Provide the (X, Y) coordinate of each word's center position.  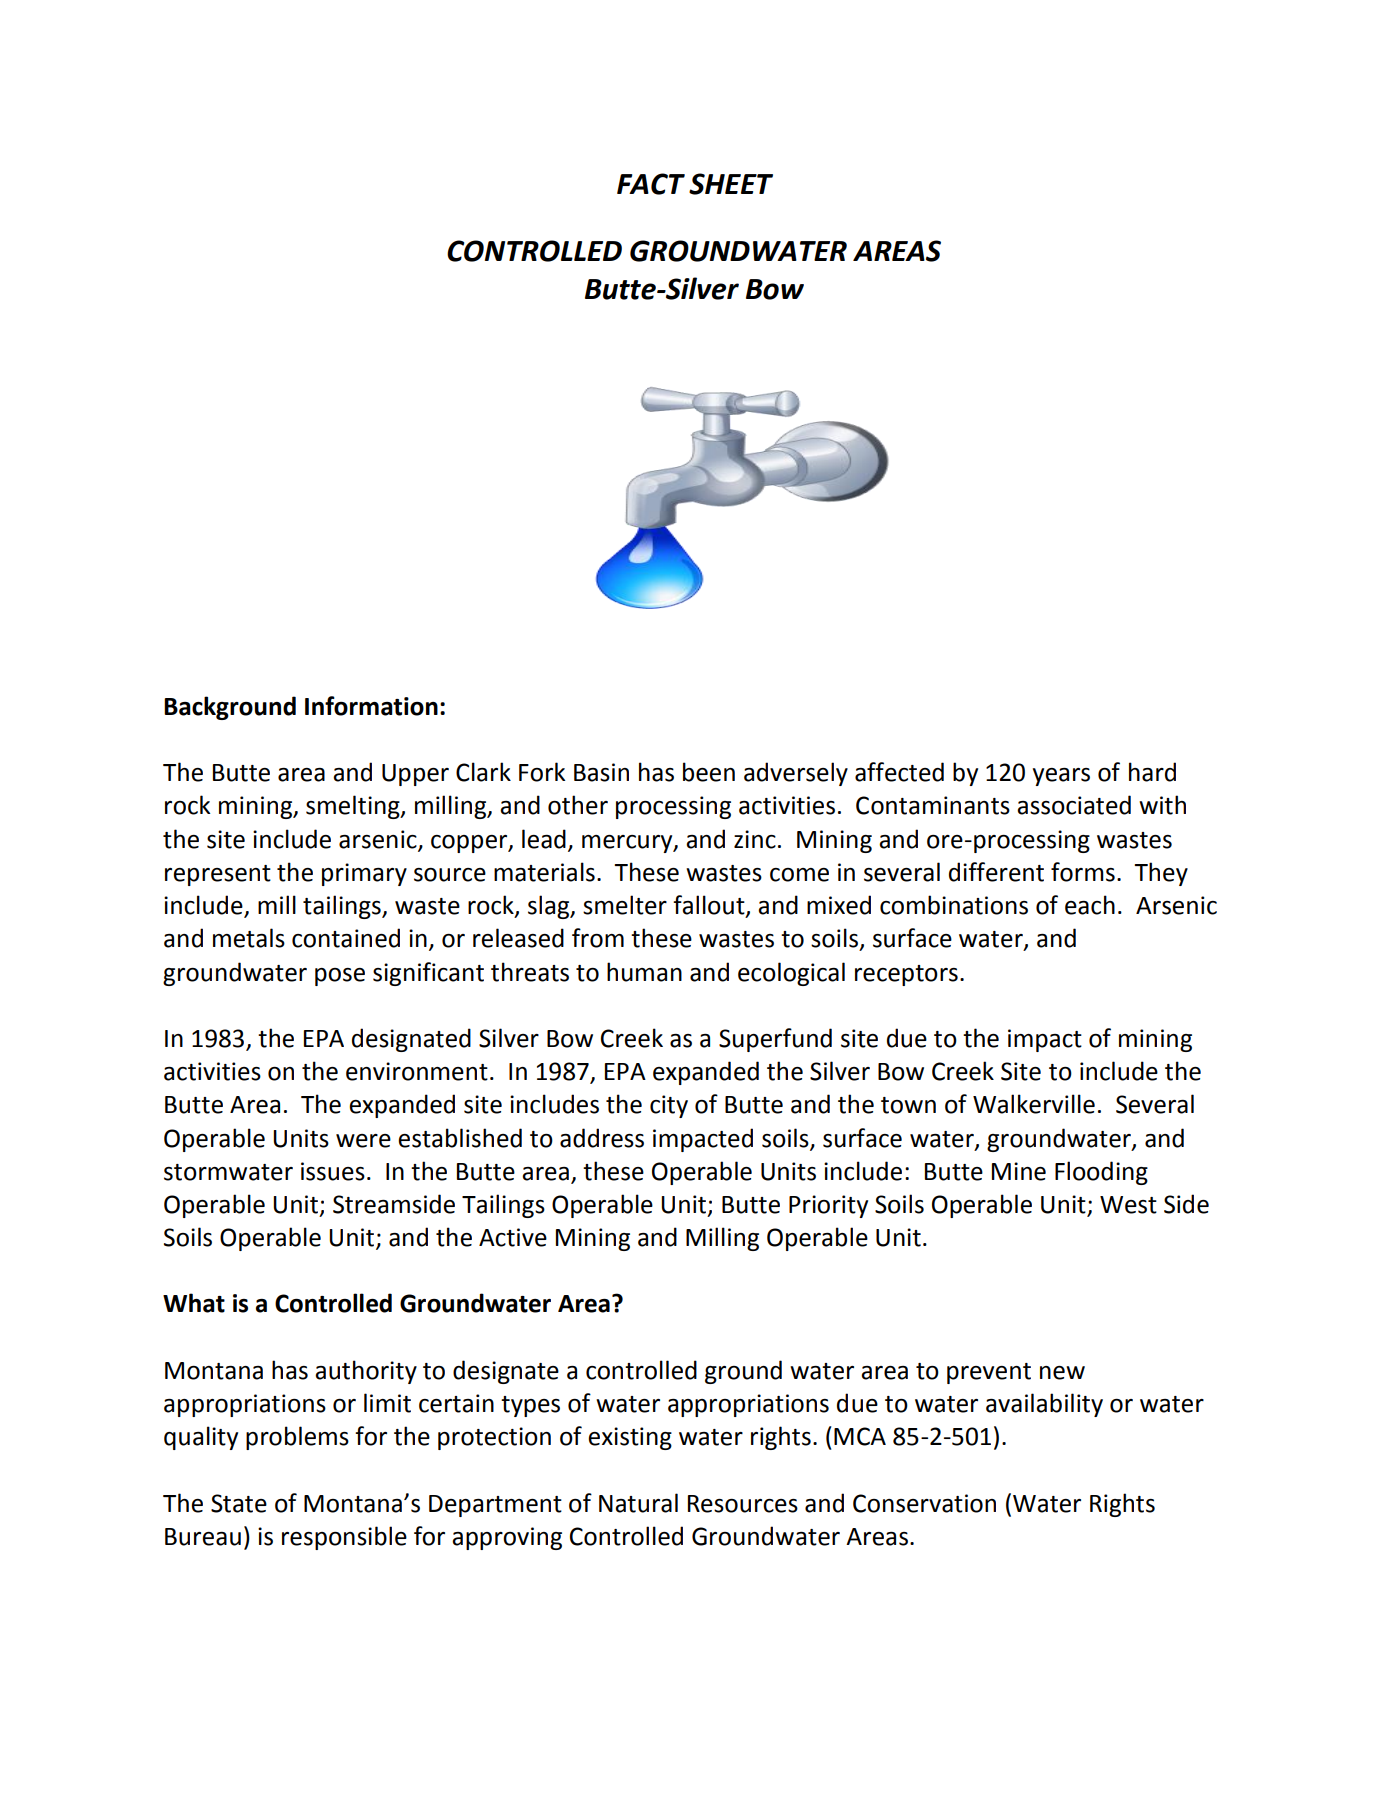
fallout (710, 906)
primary (364, 874)
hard (1152, 772)
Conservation (924, 1503)
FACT (651, 184)
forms (1083, 872)
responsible (344, 1538)
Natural (638, 1503)
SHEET (731, 184)
